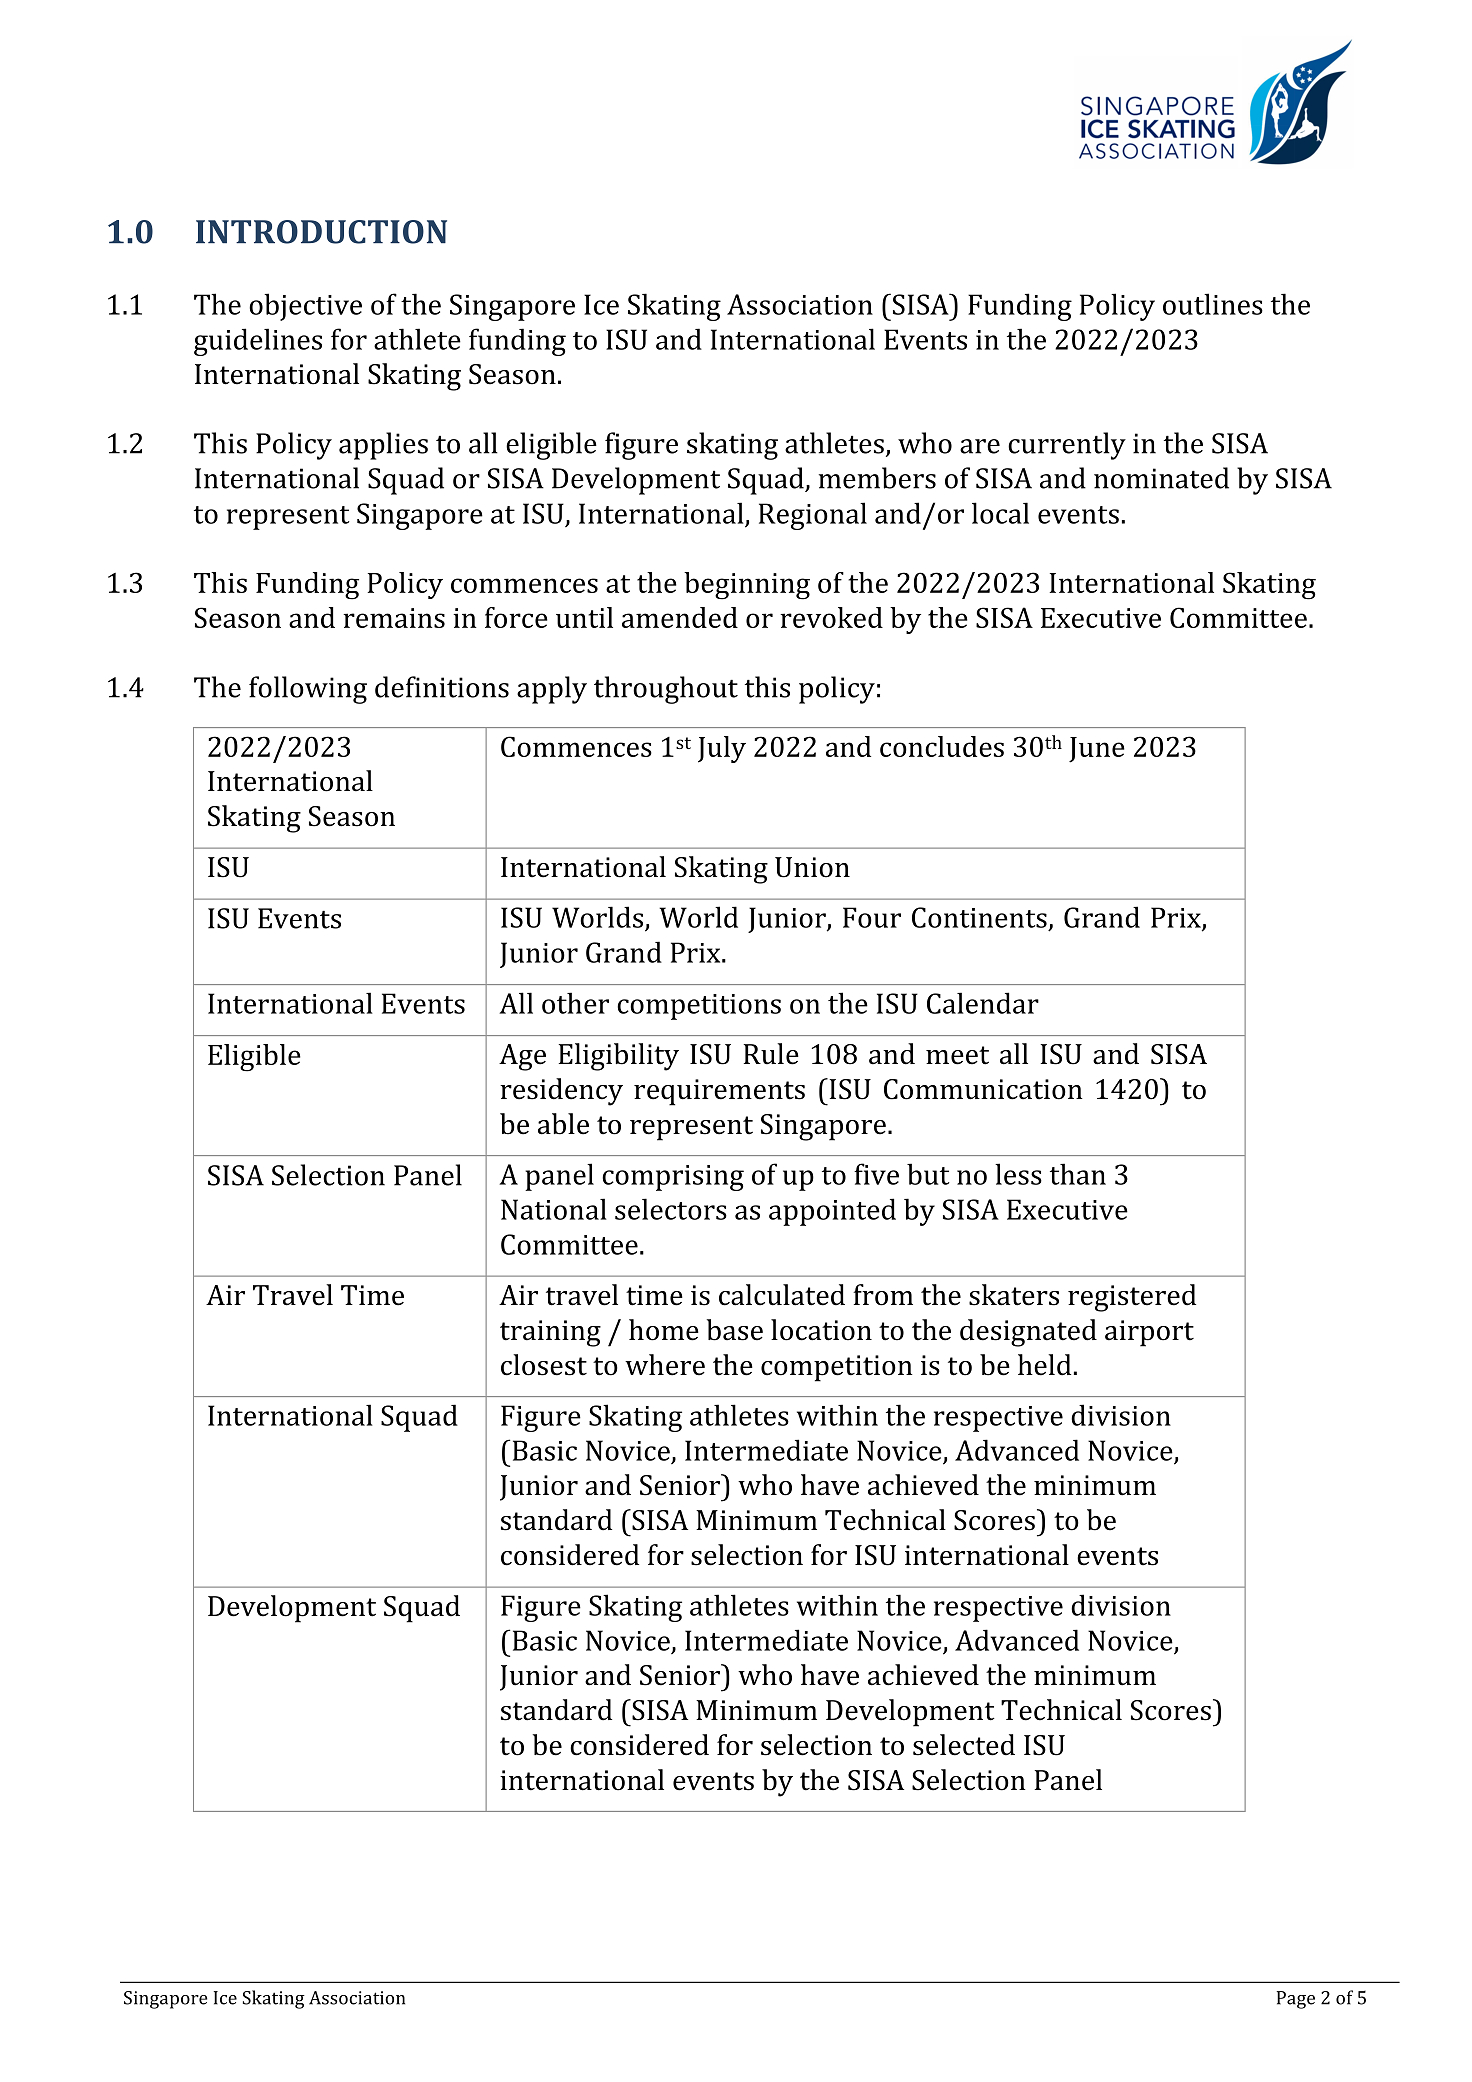 The width and height of the screenshot is (1472, 2082). What do you see at coordinates (812, 867) in the screenshot?
I see `Union` at bounding box center [812, 867].
